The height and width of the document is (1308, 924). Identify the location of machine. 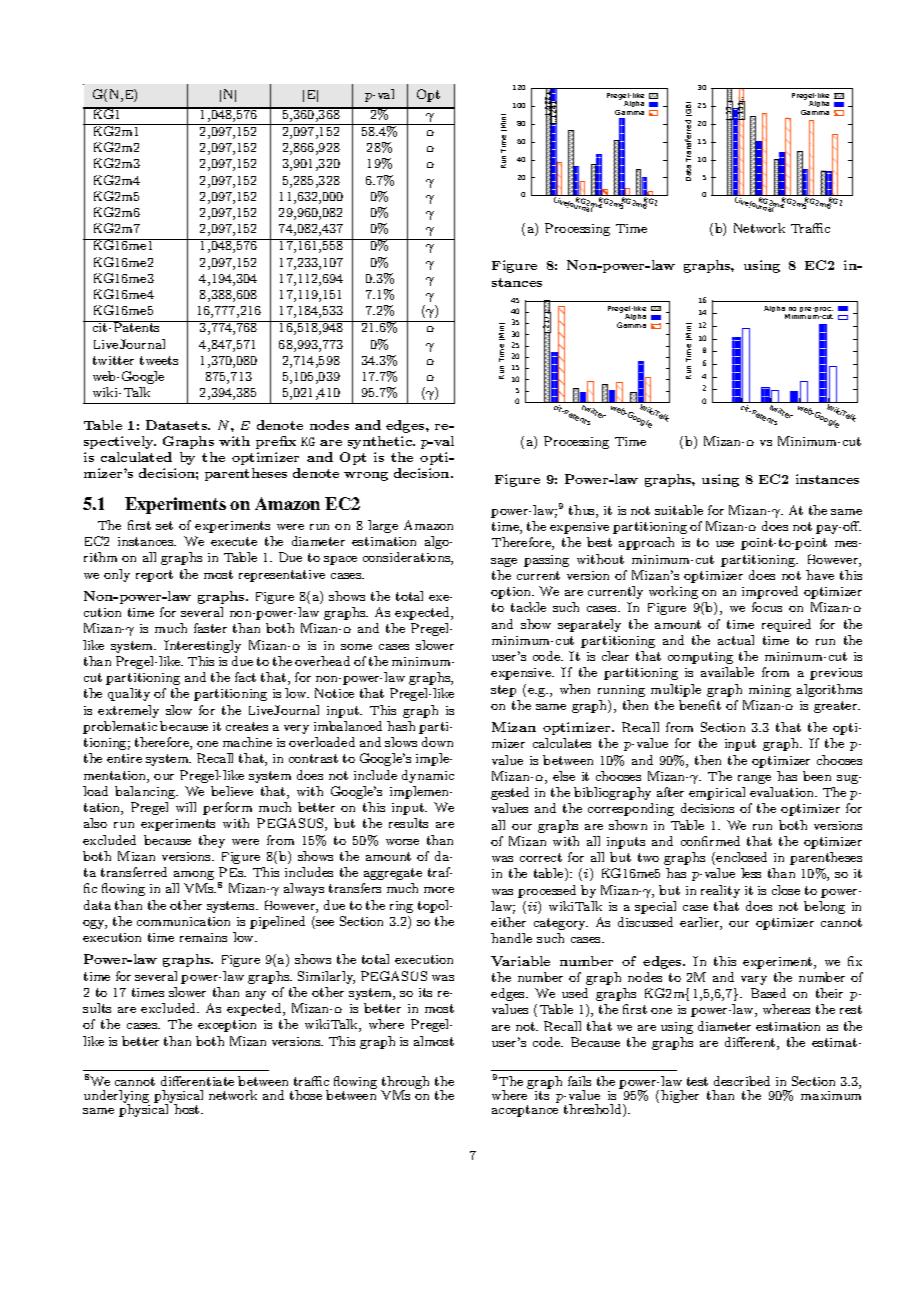
(247, 742).
